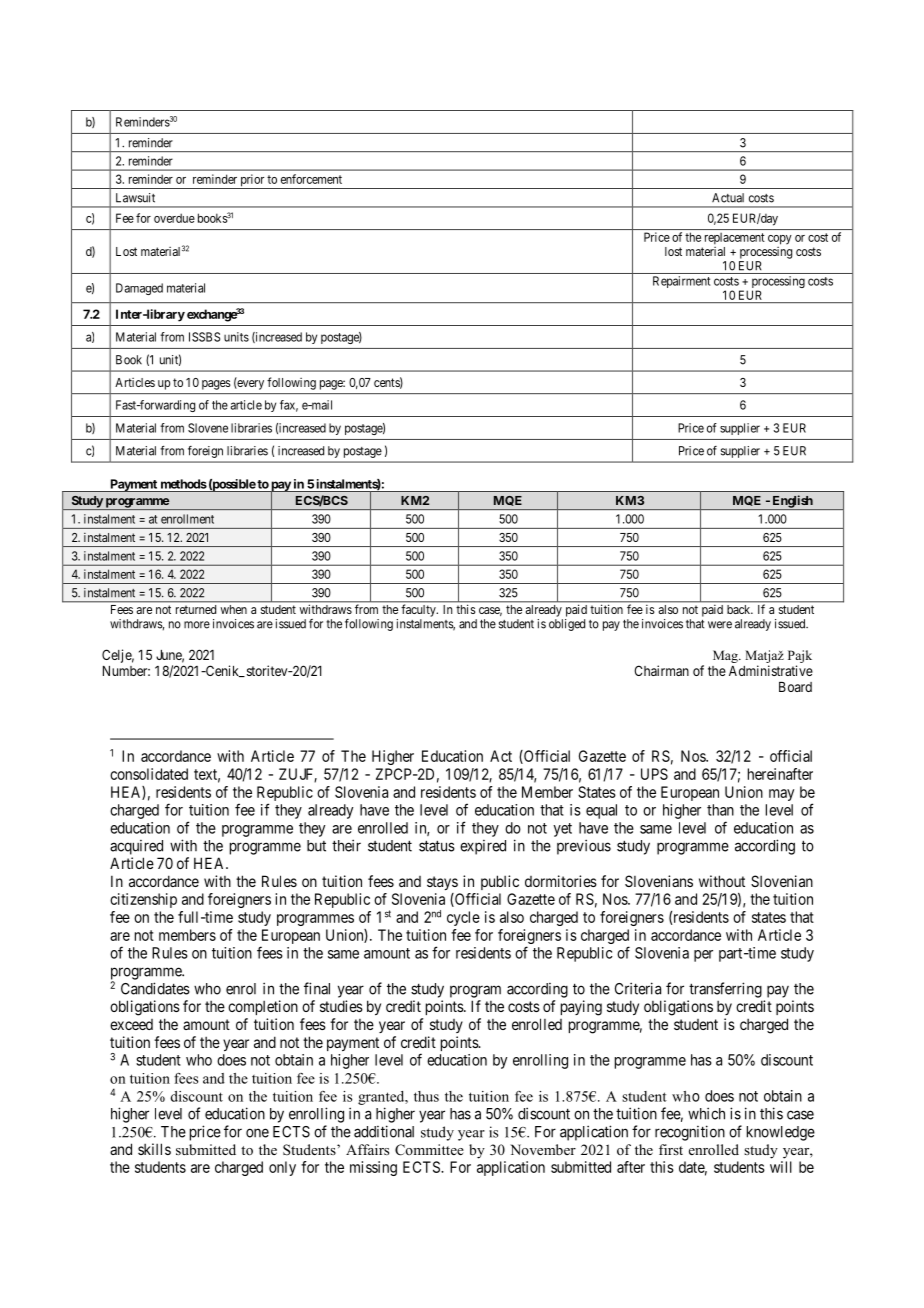 The width and height of the document is (924, 1308). What do you see at coordinates (690, 1133) in the document?
I see `recognition` at bounding box center [690, 1133].
